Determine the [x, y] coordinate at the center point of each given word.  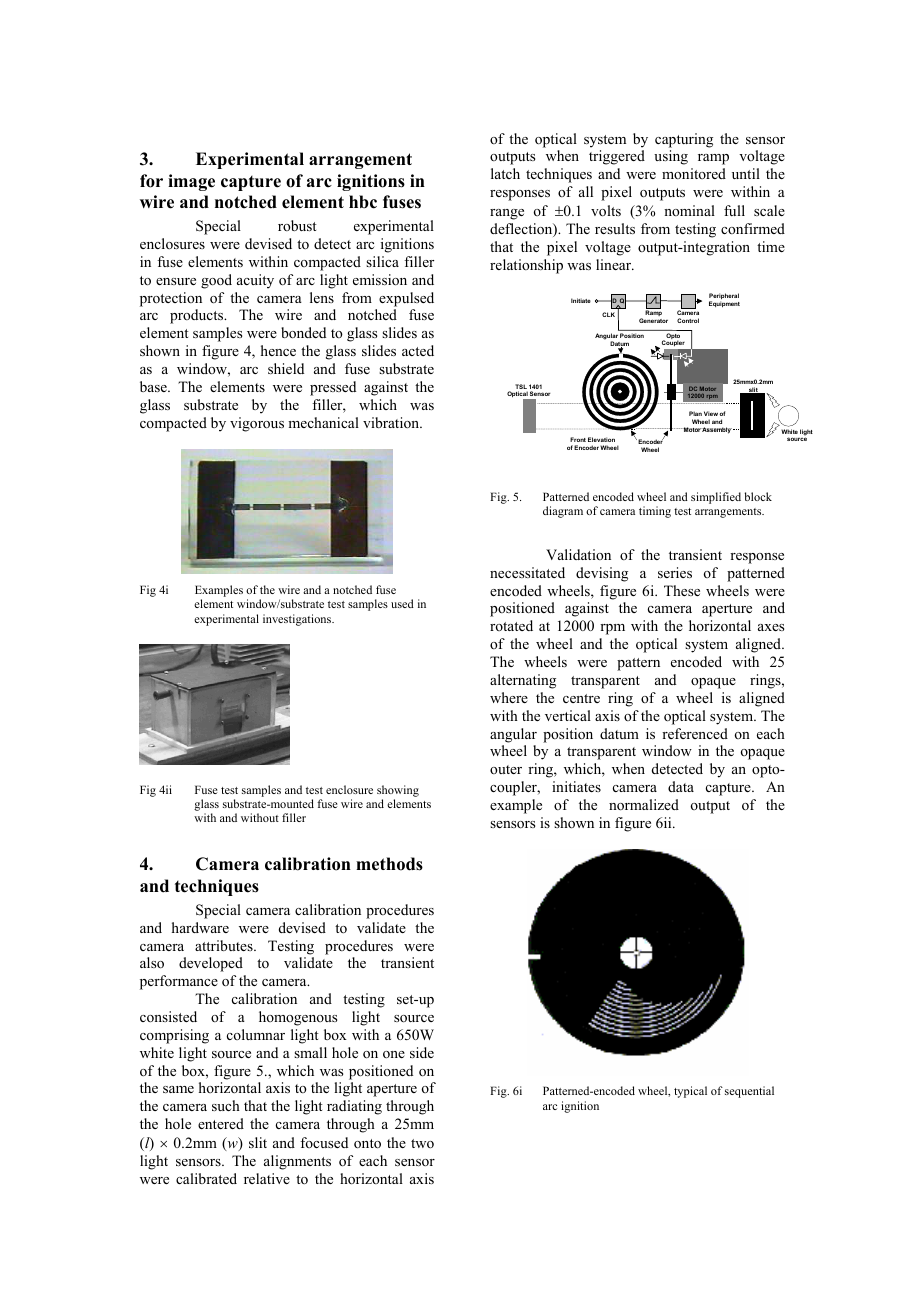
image [191, 182]
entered [221, 1123]
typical [690, 1092]
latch [505, 173]
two [422, 1143]
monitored [694, 173]
